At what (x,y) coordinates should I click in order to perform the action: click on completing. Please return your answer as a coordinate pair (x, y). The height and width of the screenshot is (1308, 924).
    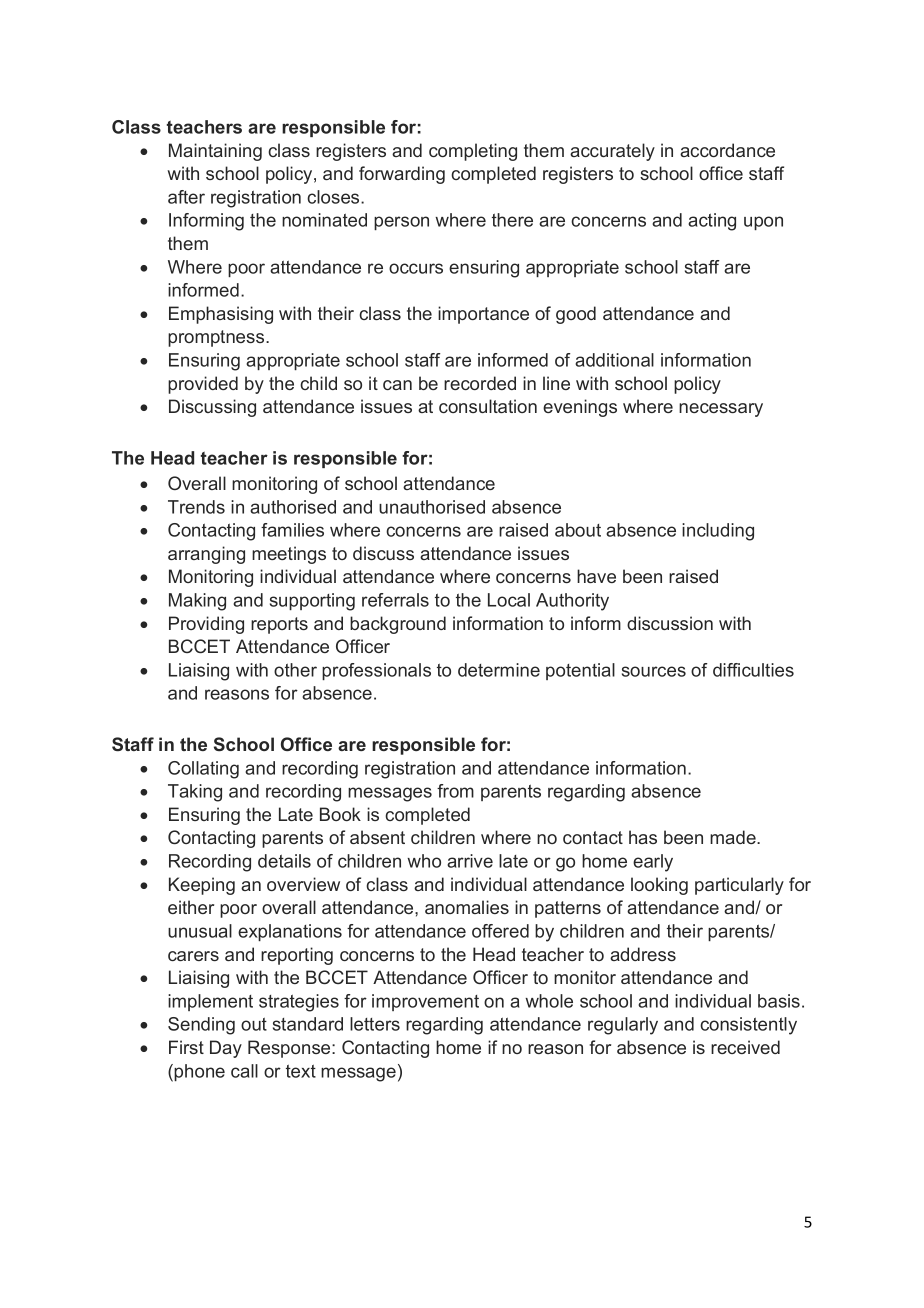
    Looking at the image, I should click on (473, 152).
